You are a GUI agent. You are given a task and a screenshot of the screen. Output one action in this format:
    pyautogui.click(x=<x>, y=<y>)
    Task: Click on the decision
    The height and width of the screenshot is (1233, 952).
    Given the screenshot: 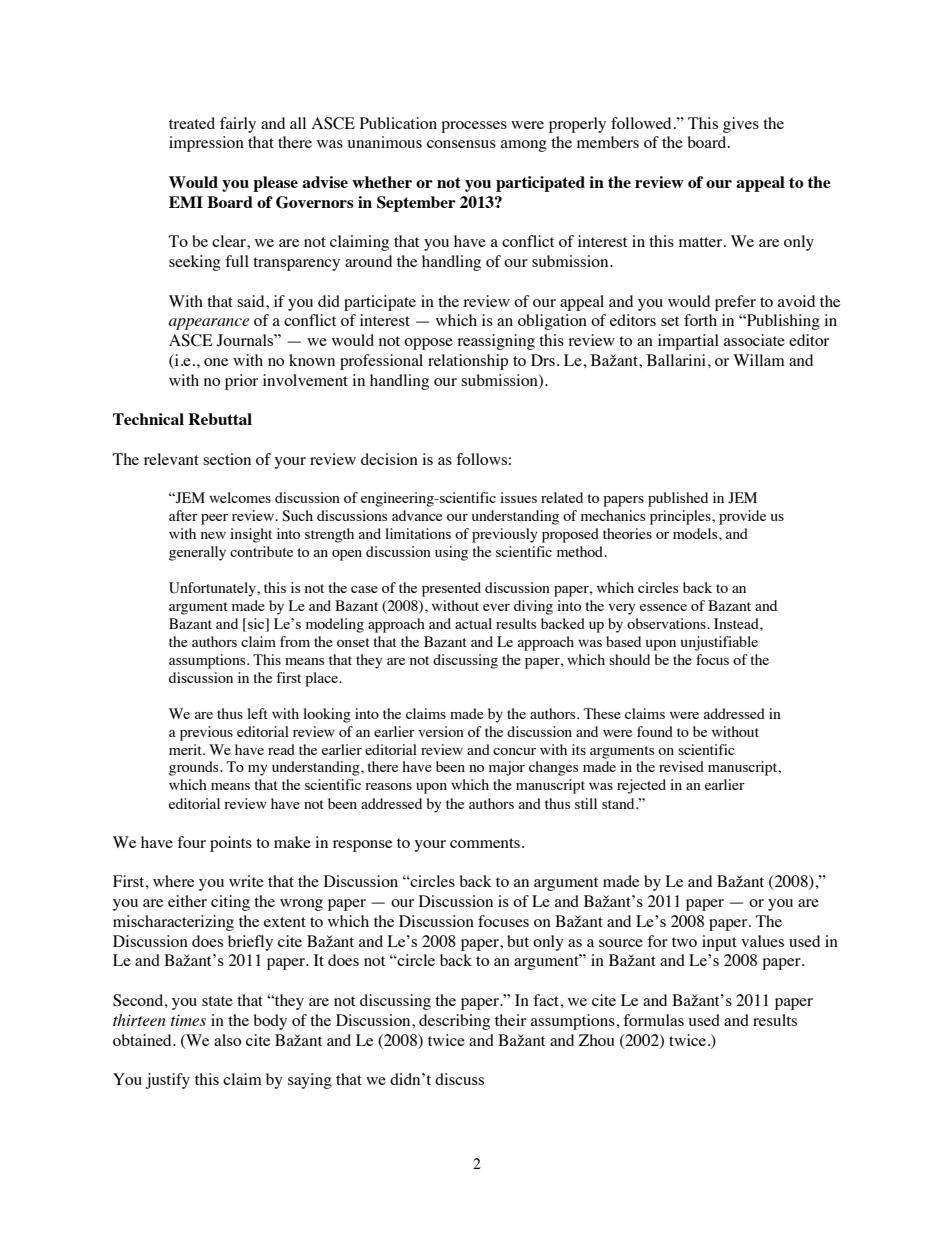 What is the action you would take?
    pyautogui.click(x=389, y=459)
